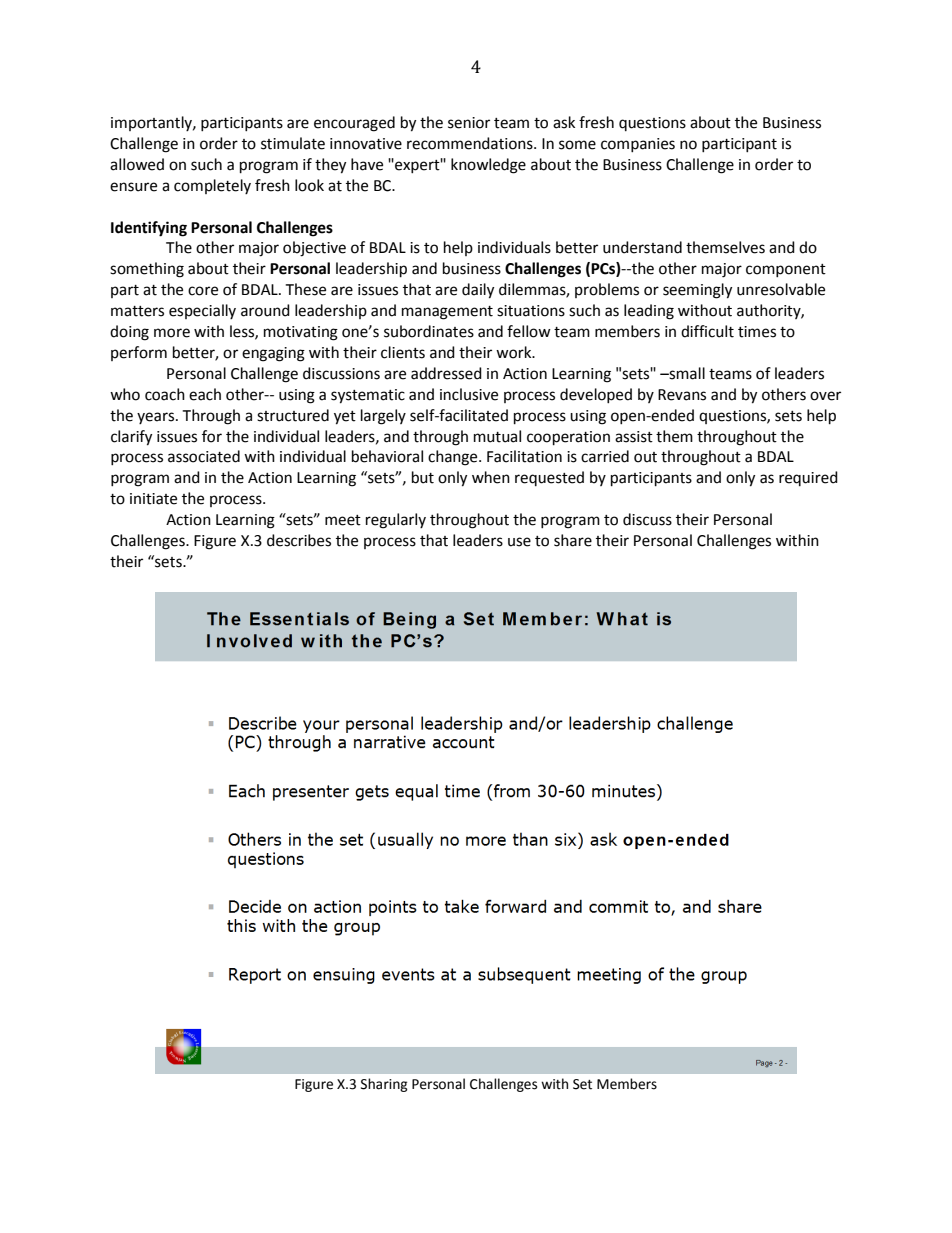 The image size is (952, 1233). What do you see at coordinates (384, 1085) in the document?
I see `Sharing` at bounding box center [384, 1085].
